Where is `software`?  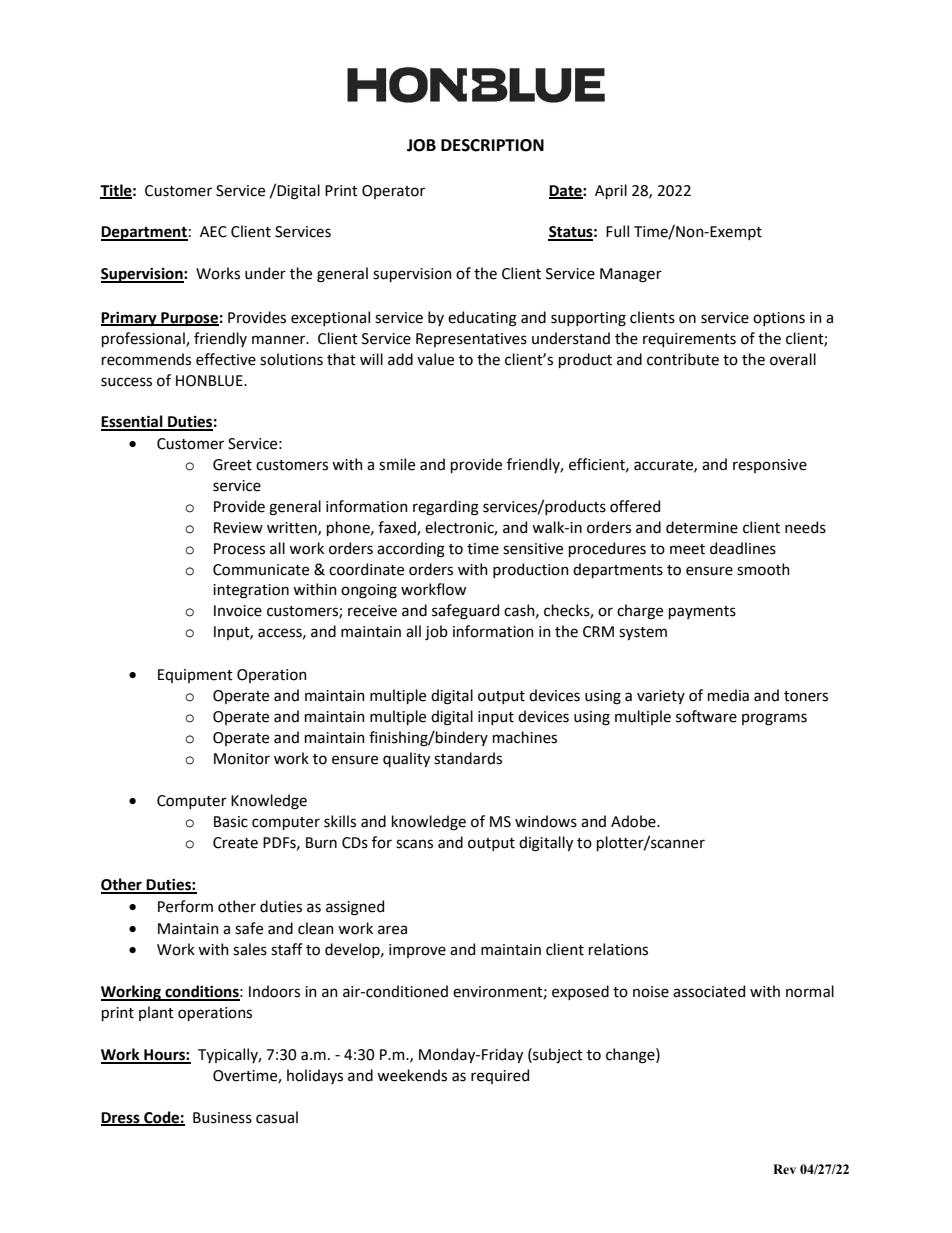 software is located at coordinates (706, 716).
